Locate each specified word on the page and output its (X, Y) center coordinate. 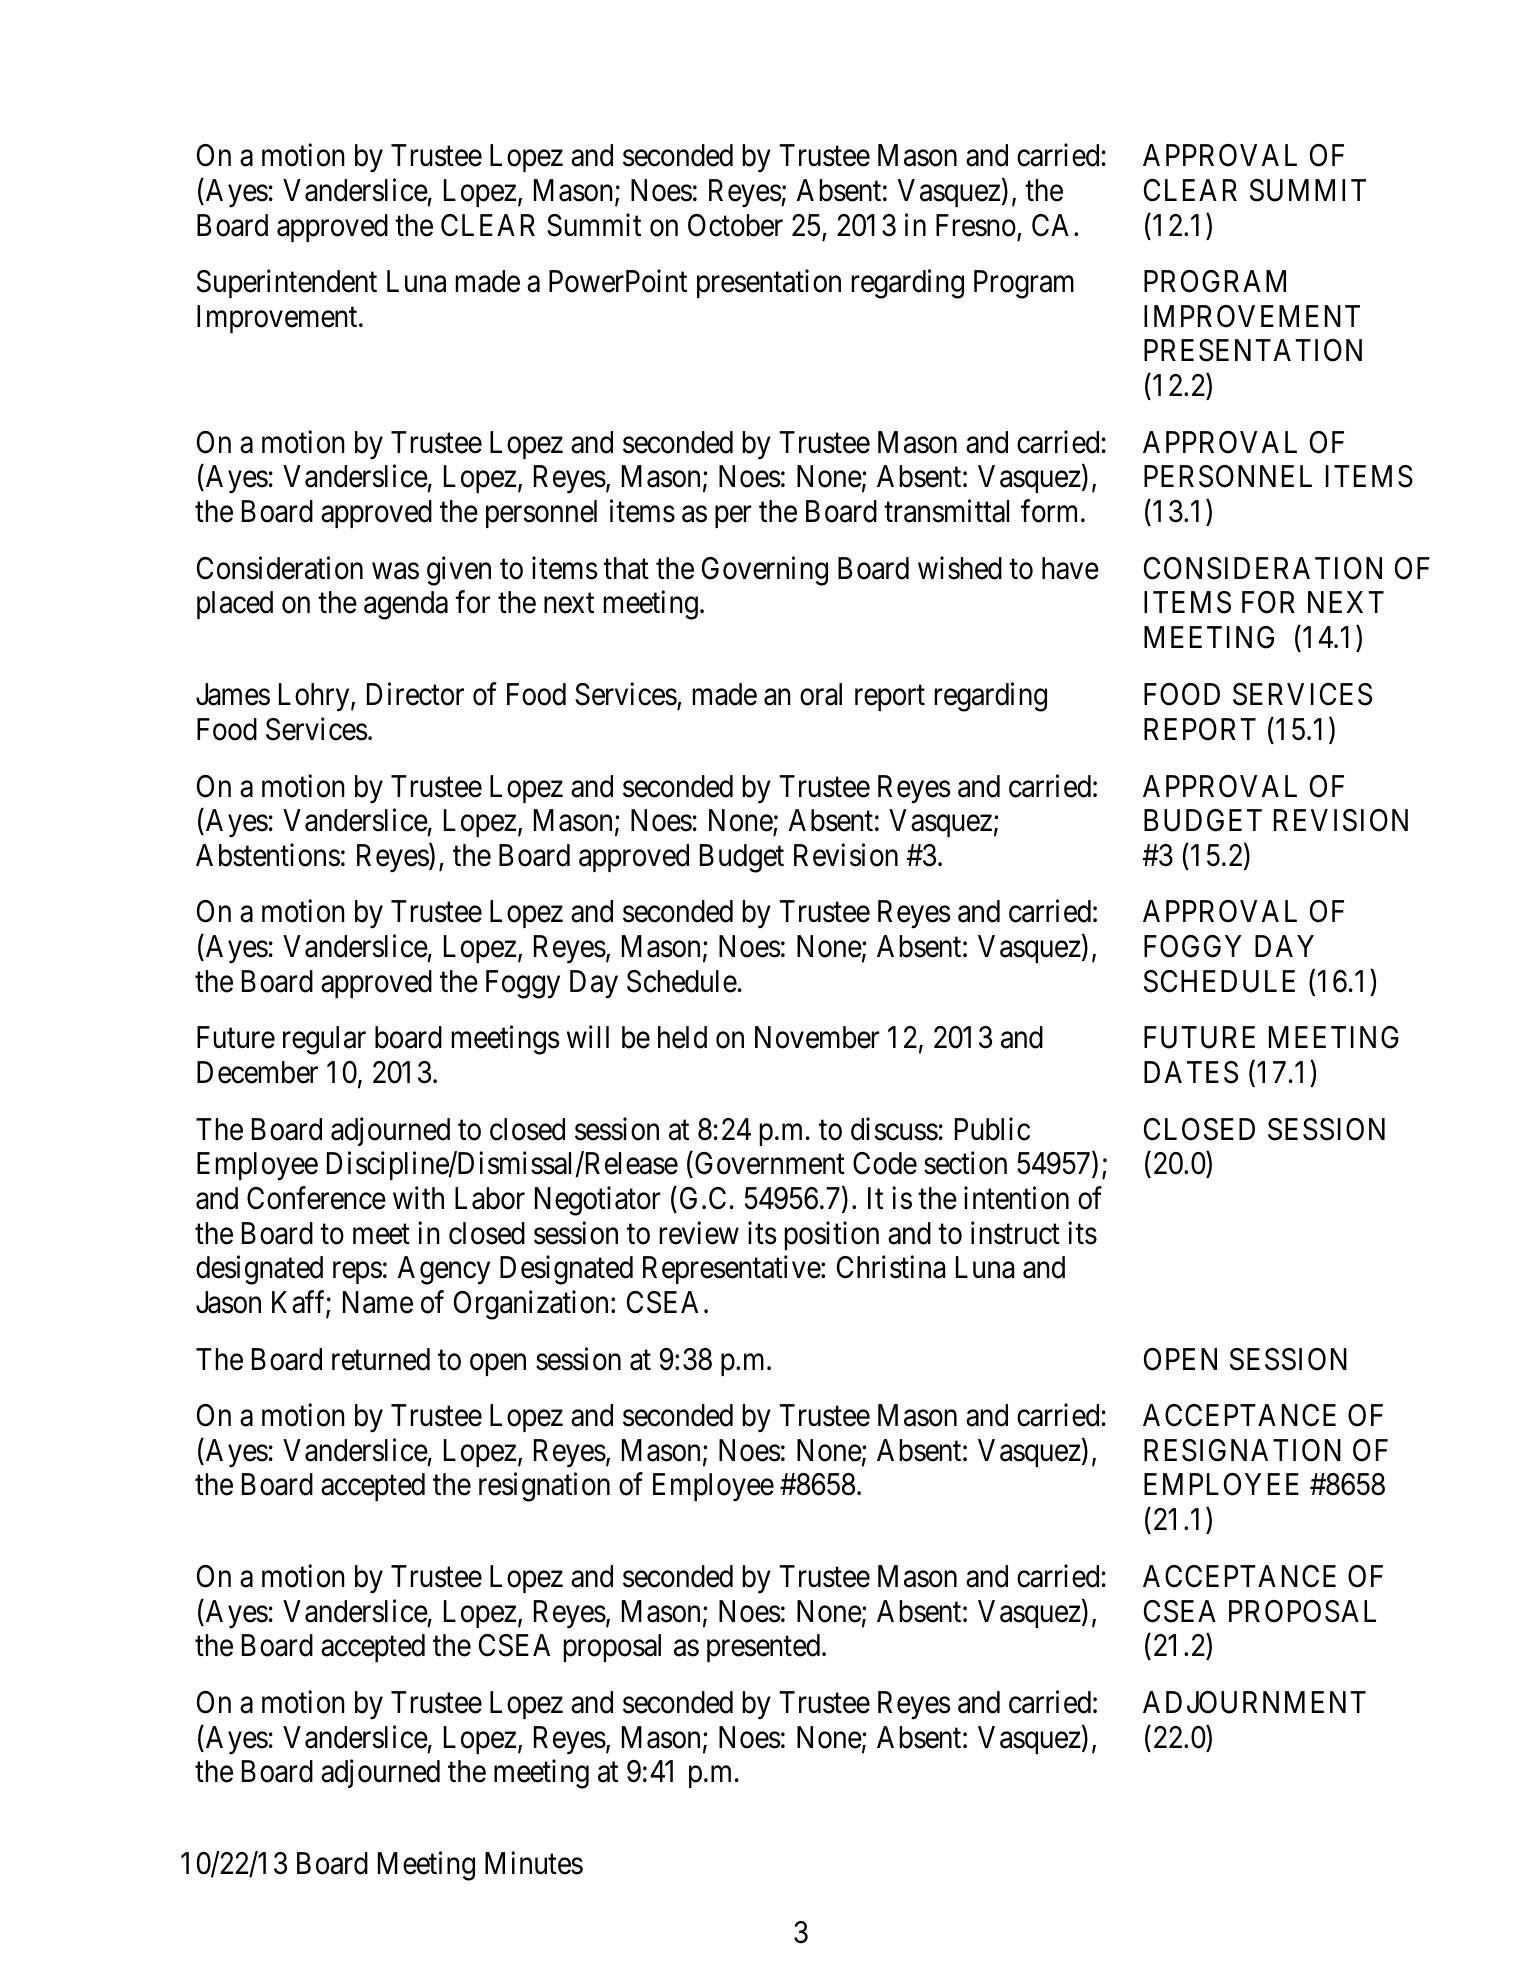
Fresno (976, 225)
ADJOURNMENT (1254, 1702)
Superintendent (287, 284)
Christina (891, 1267)
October (735, 225)
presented (765, 1648)
